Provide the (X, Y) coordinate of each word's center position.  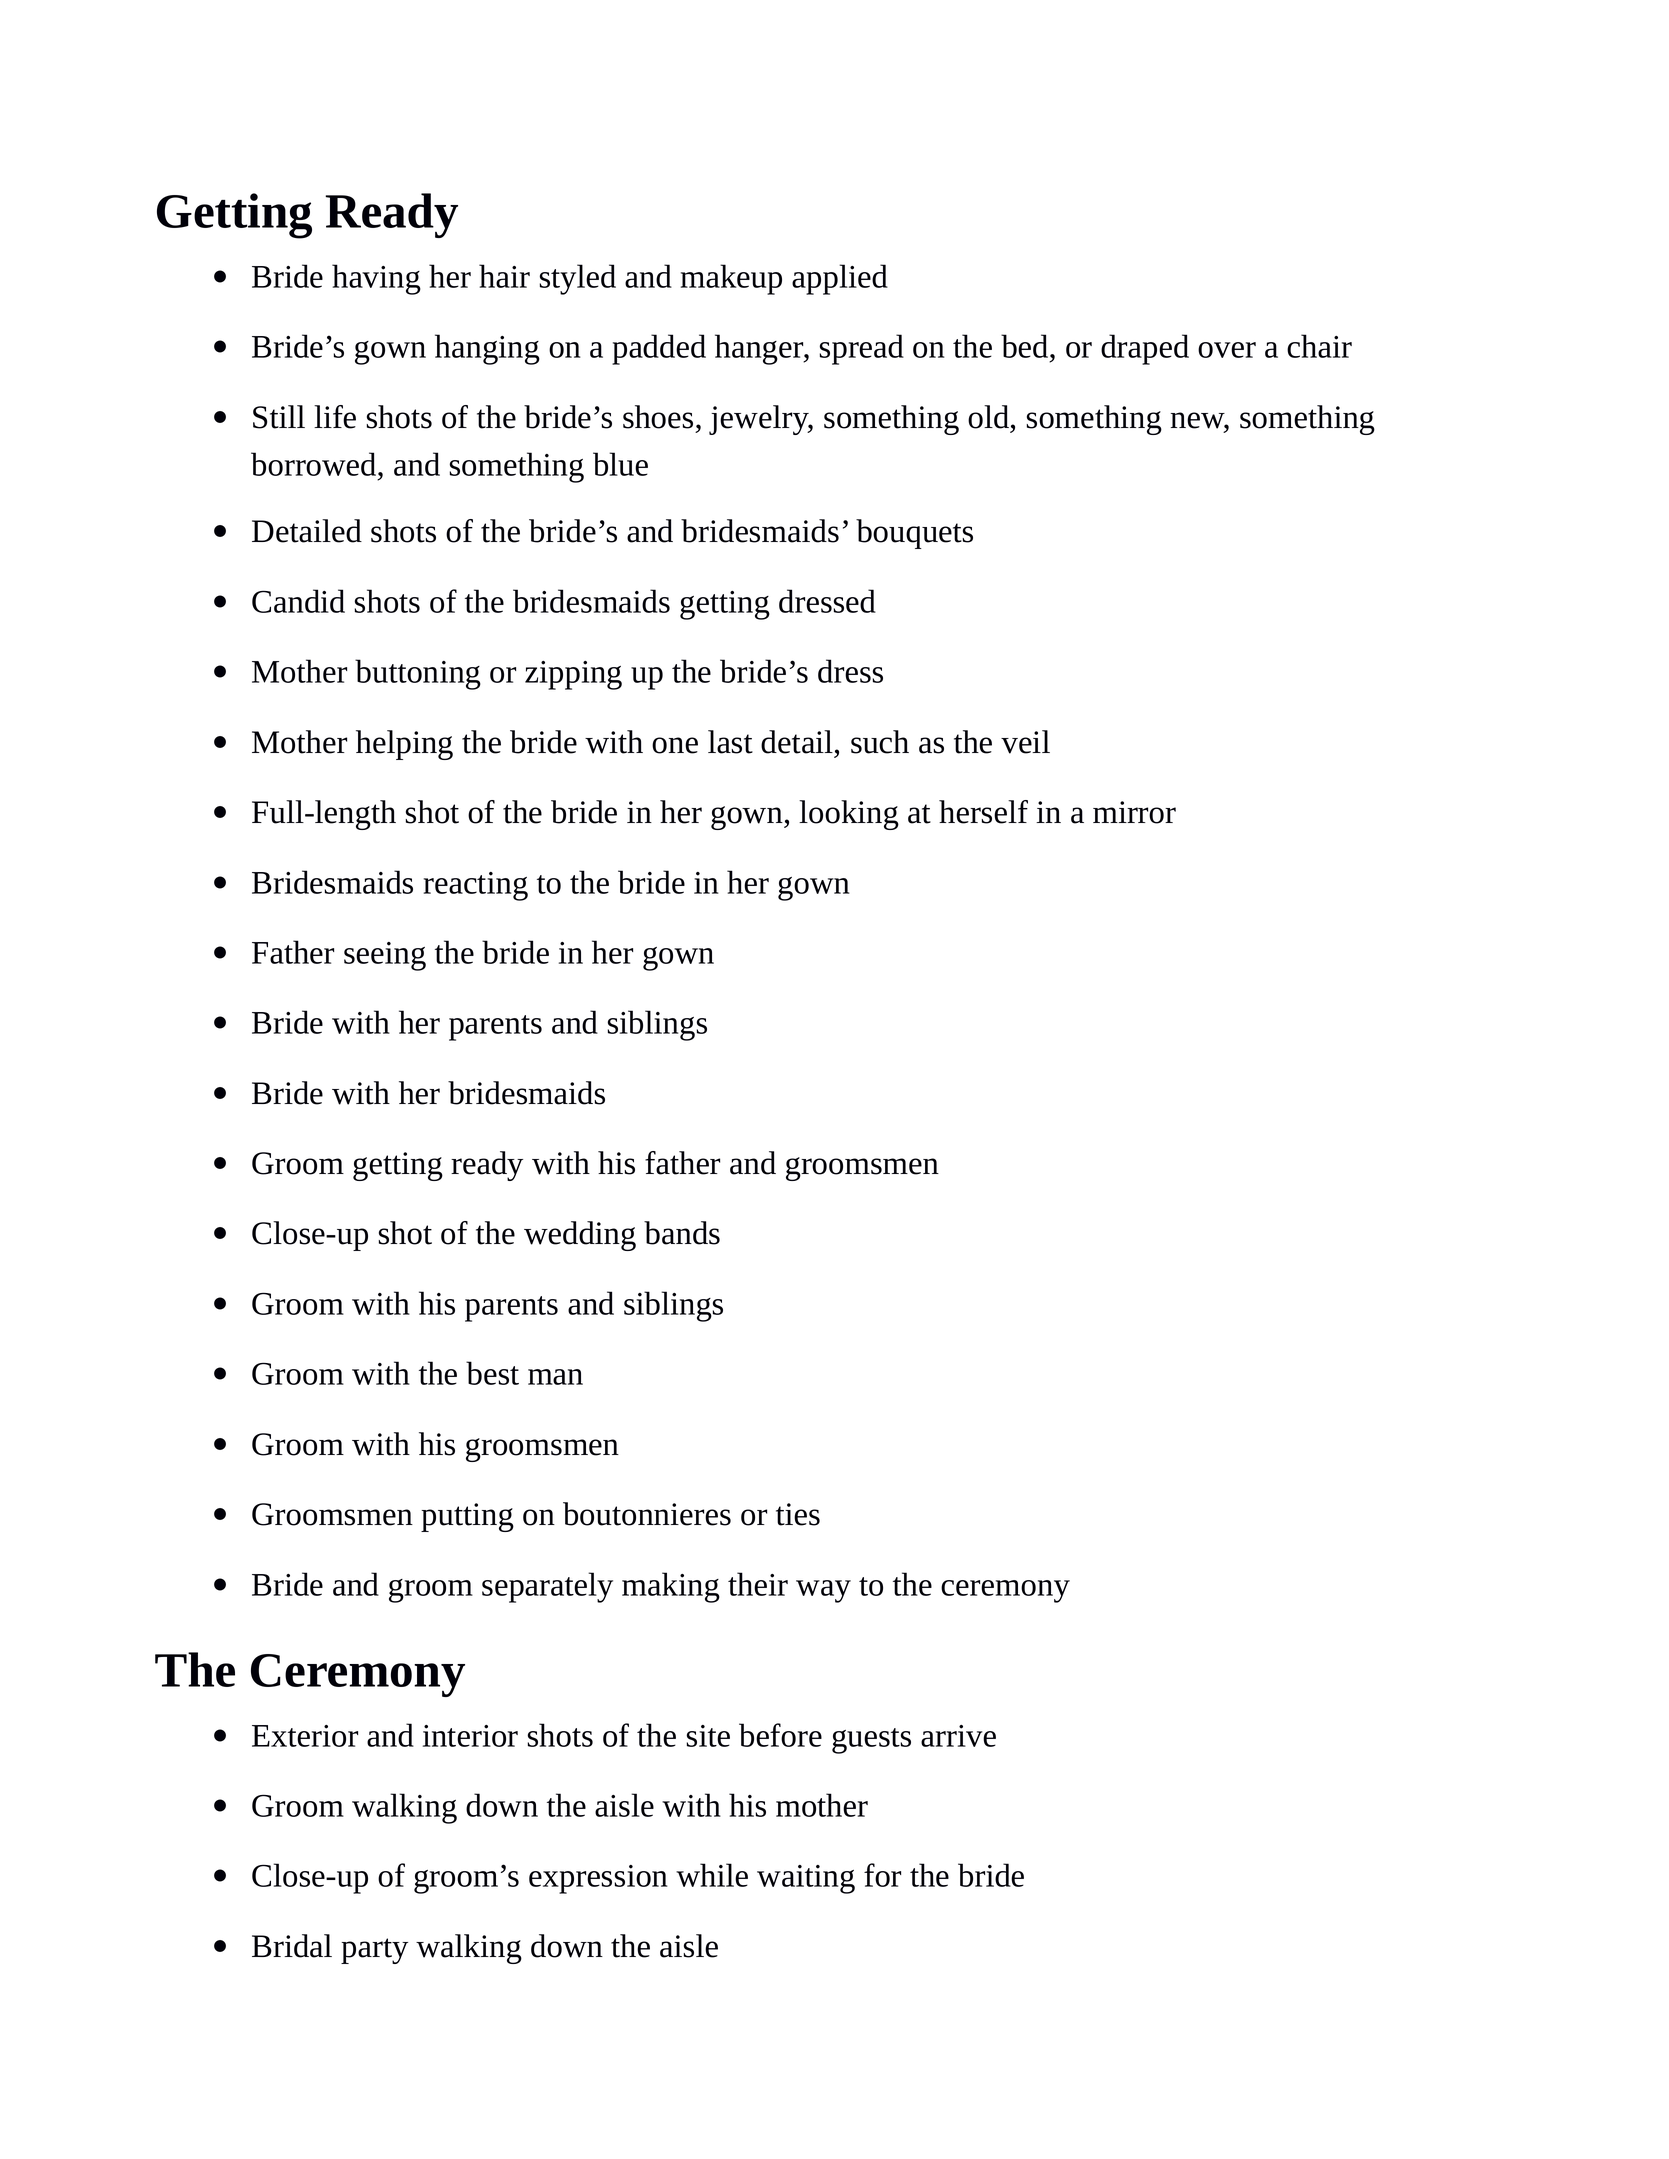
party (374, 1951)
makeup (731, 279)
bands (682, 1233)
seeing (385, 956)
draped (1145, 349)
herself (983, 812)
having (376, 279)
